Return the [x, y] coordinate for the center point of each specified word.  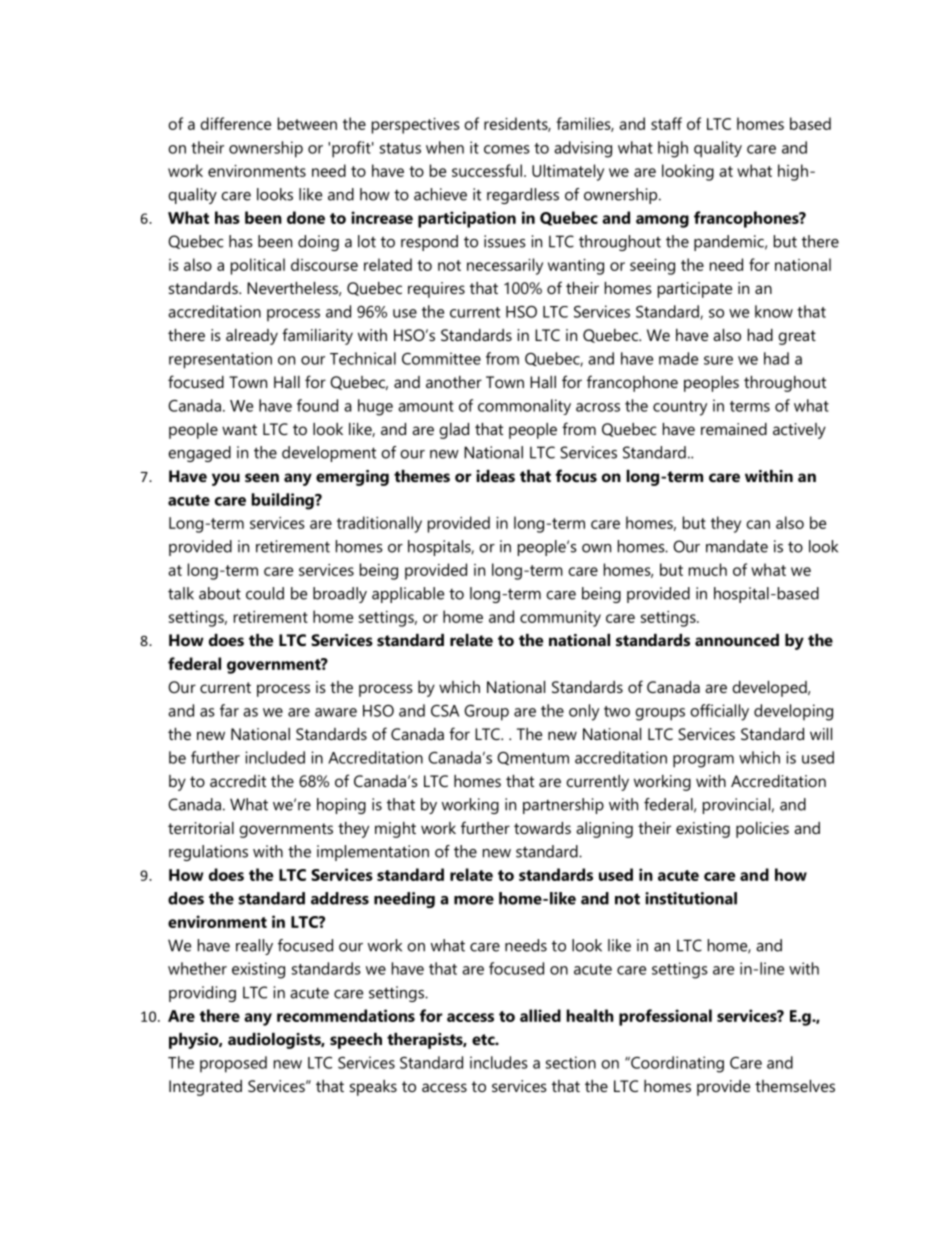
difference [235, 123]
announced [737, 640]
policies [762, 830]
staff [666, 123]
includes [499, 1062]
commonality [524, 407]
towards [542, 828]
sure [718, 360]
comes [507, 149]
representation [220, 360]
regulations [208, 853]
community [560, 619]
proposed [233, 1064]
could [265, 593]
